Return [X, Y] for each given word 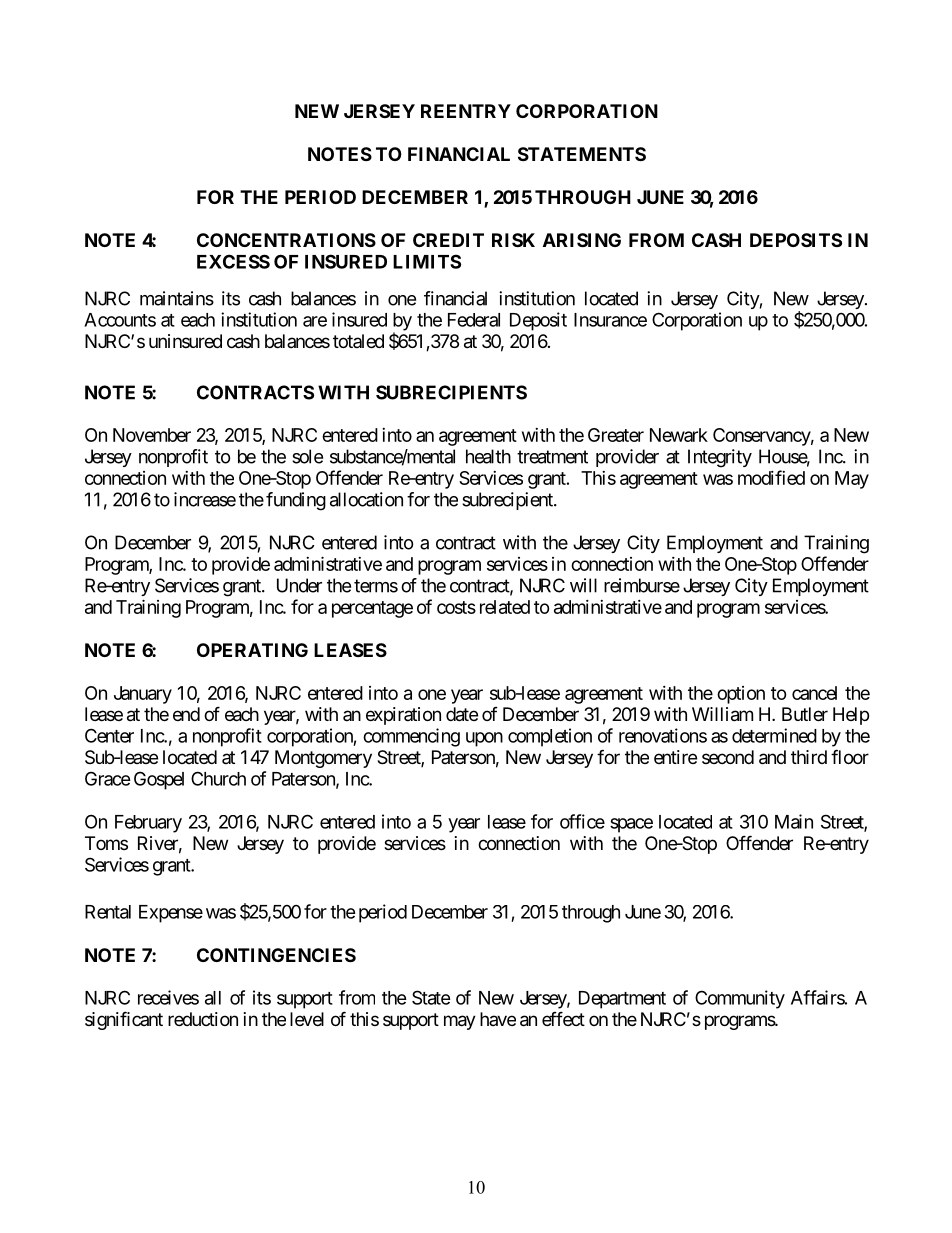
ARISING [582, 240]
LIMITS [427, 261]
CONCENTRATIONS [286, 240]
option [741, 695]
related [505, 607]
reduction [203, 1019]
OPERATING [252, 650]
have [498, 1019]
